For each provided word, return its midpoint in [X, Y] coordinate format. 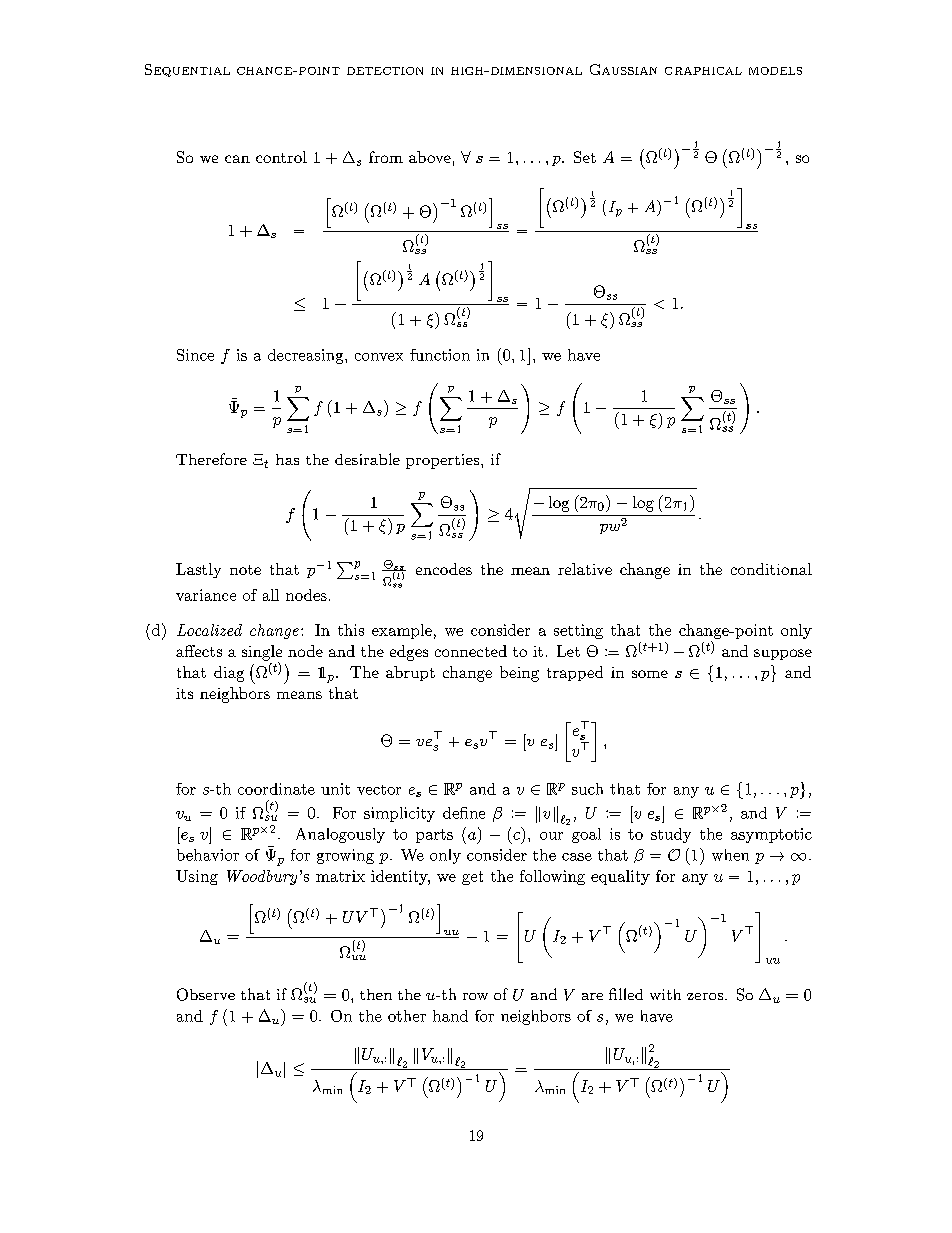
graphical [703, 71]
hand [450, 1016]
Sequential [187, 70]
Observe [206, 994]
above [430, 157]
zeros [705, 996]
